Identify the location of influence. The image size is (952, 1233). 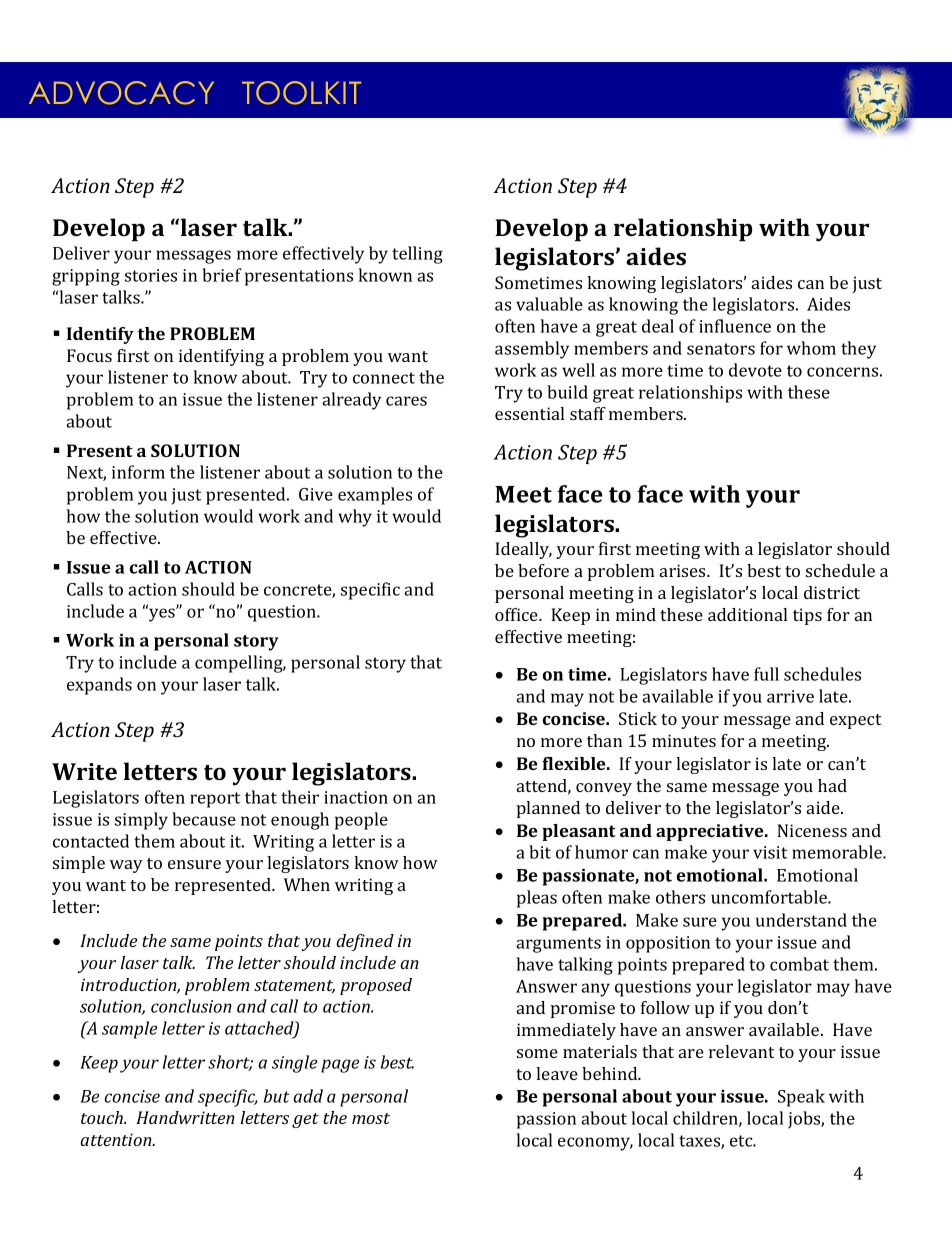
(735, 326).
